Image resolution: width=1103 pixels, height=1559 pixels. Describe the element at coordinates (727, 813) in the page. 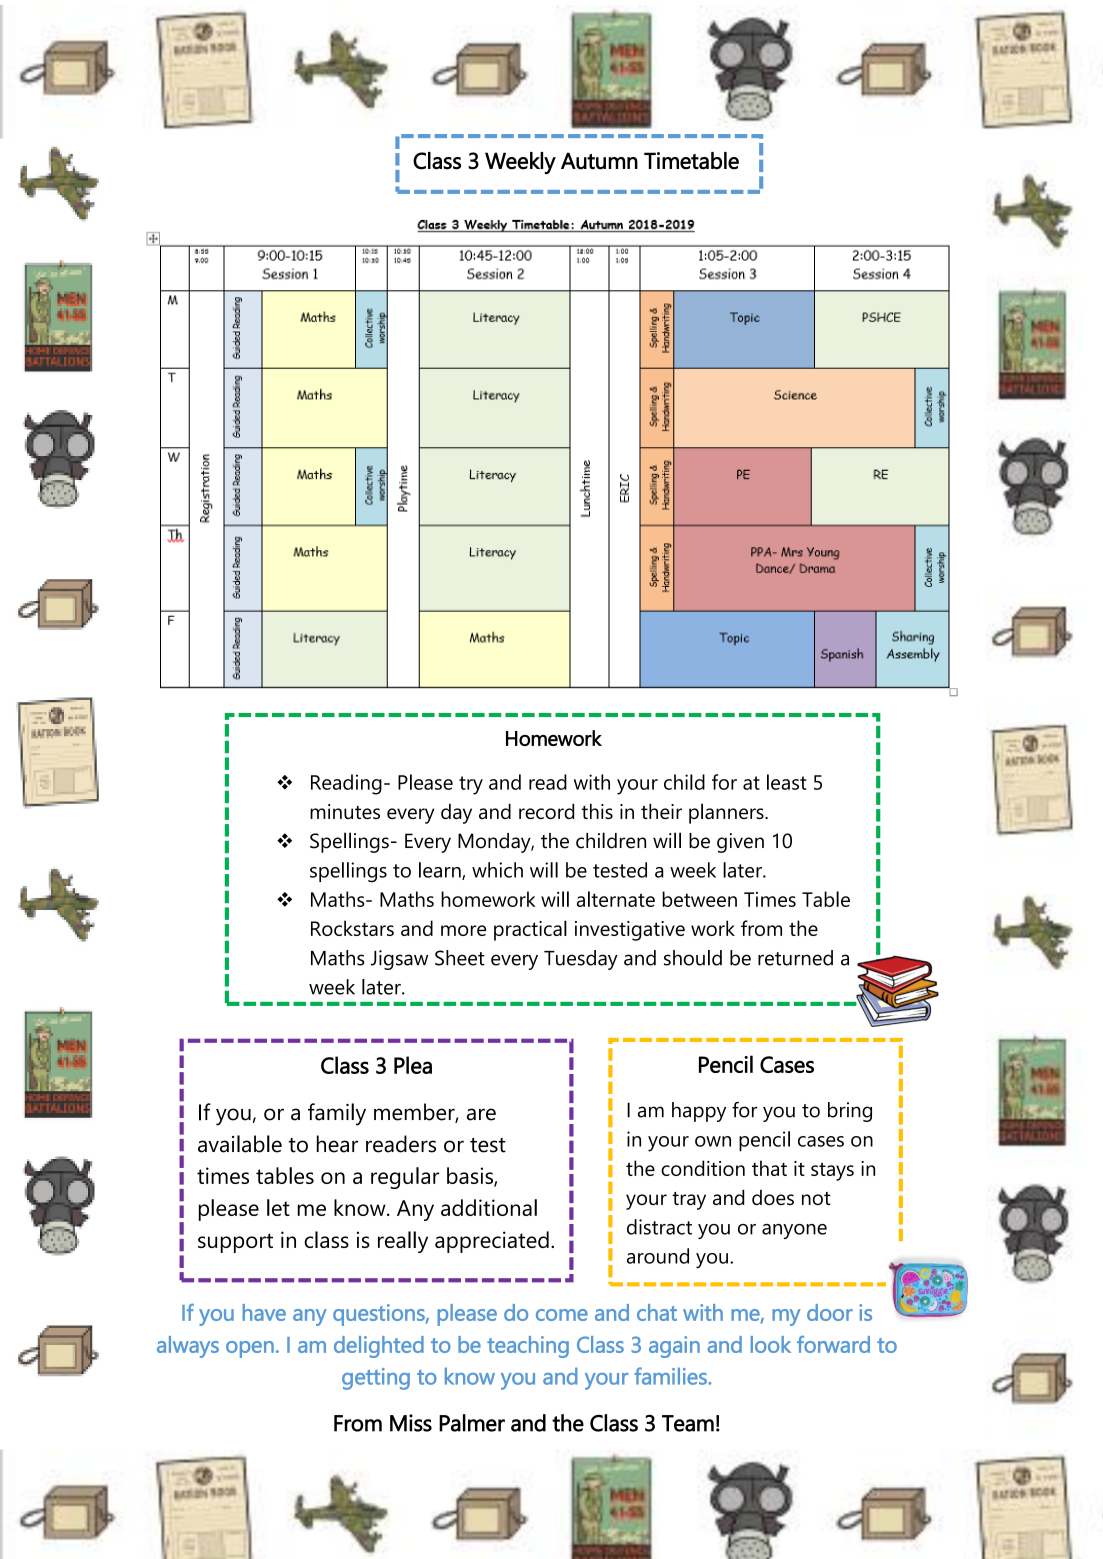

I see `planners` at that location.
